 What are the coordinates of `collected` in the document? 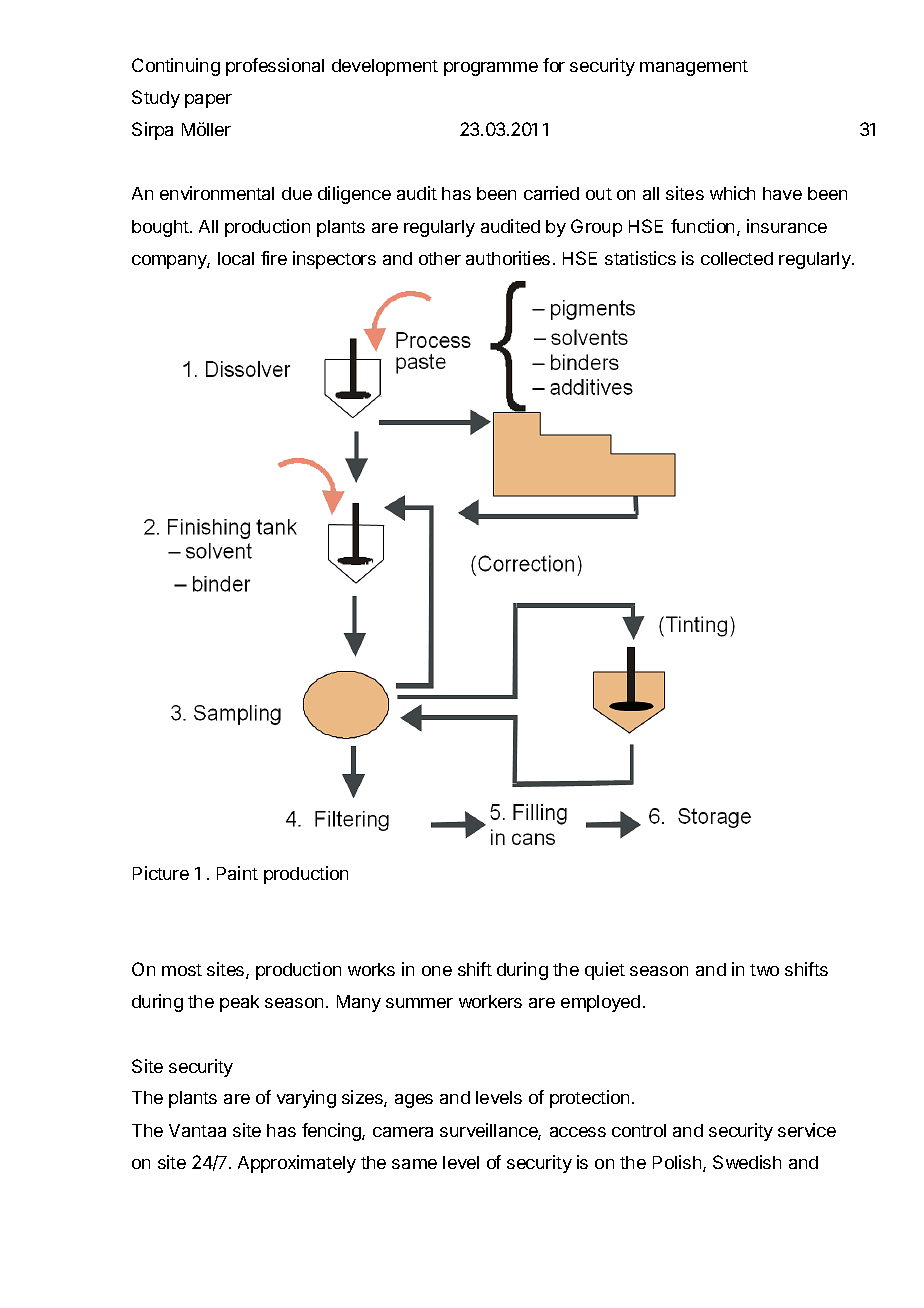 It's located at (737, 258).
